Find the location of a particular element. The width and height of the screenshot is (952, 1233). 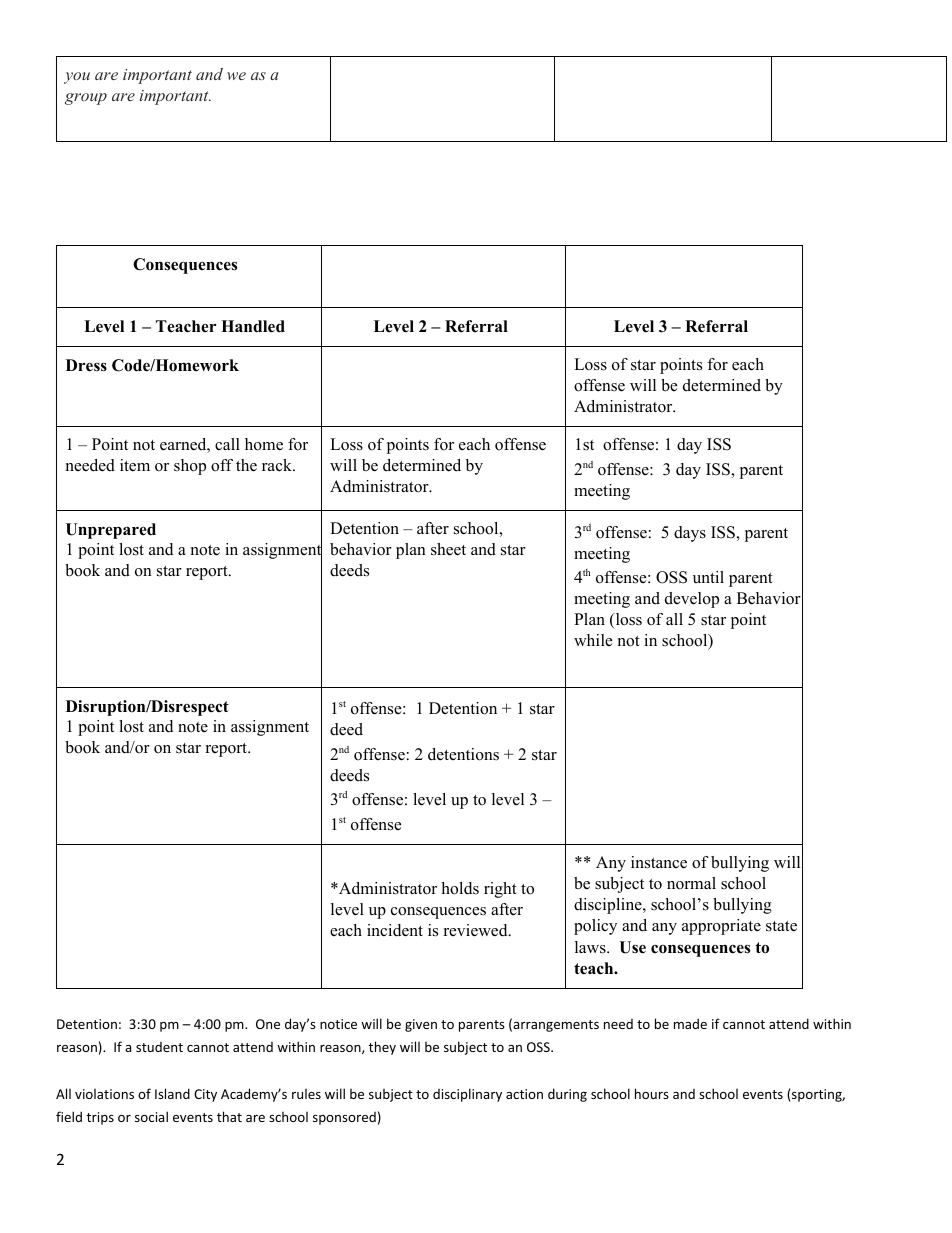

sheet is located at coordinates (448, 549).
